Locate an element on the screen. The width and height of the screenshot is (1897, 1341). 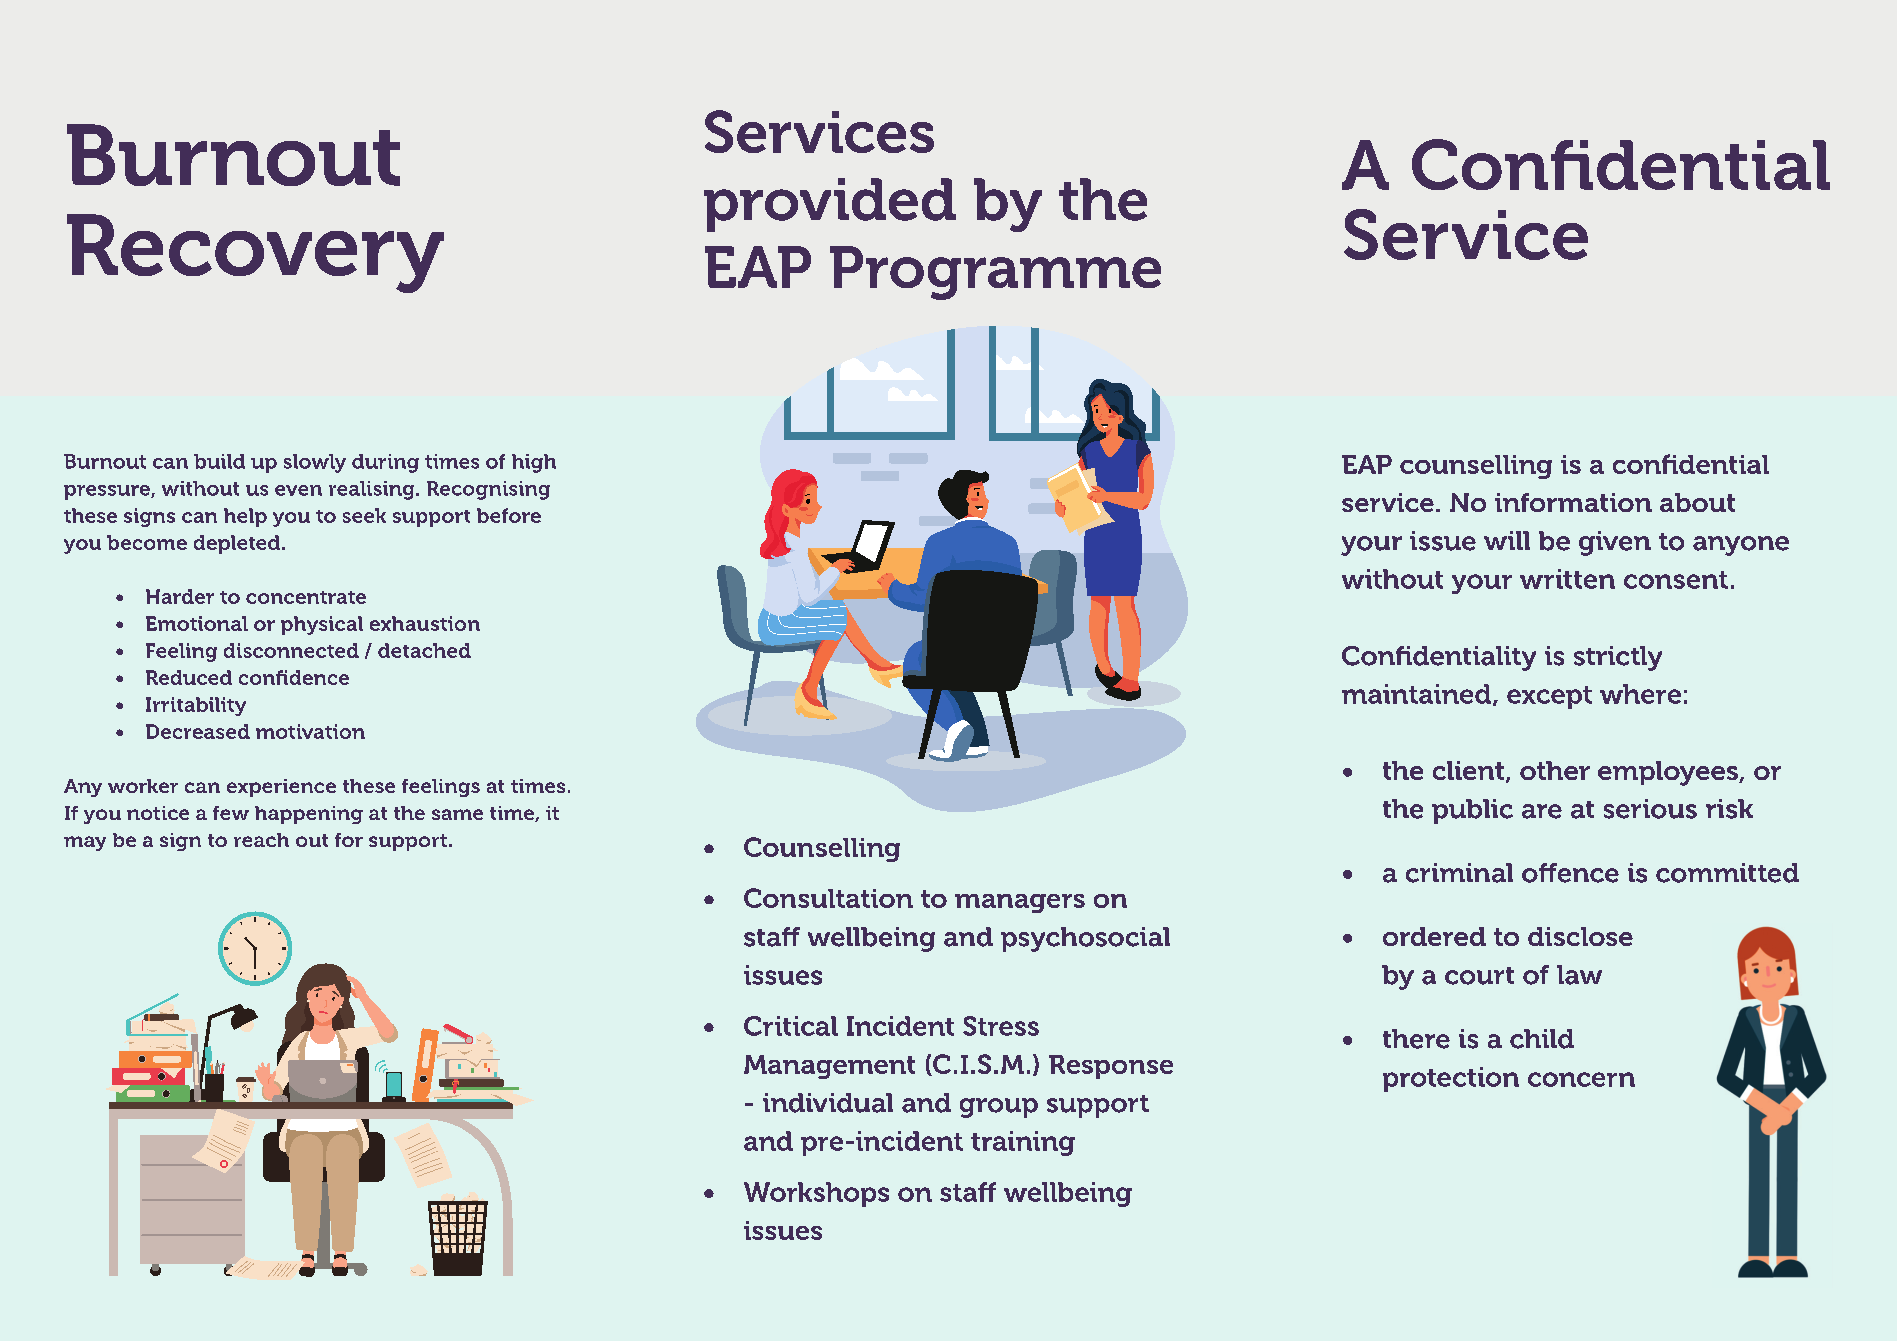
provided is located at coordinates (830, 205).
